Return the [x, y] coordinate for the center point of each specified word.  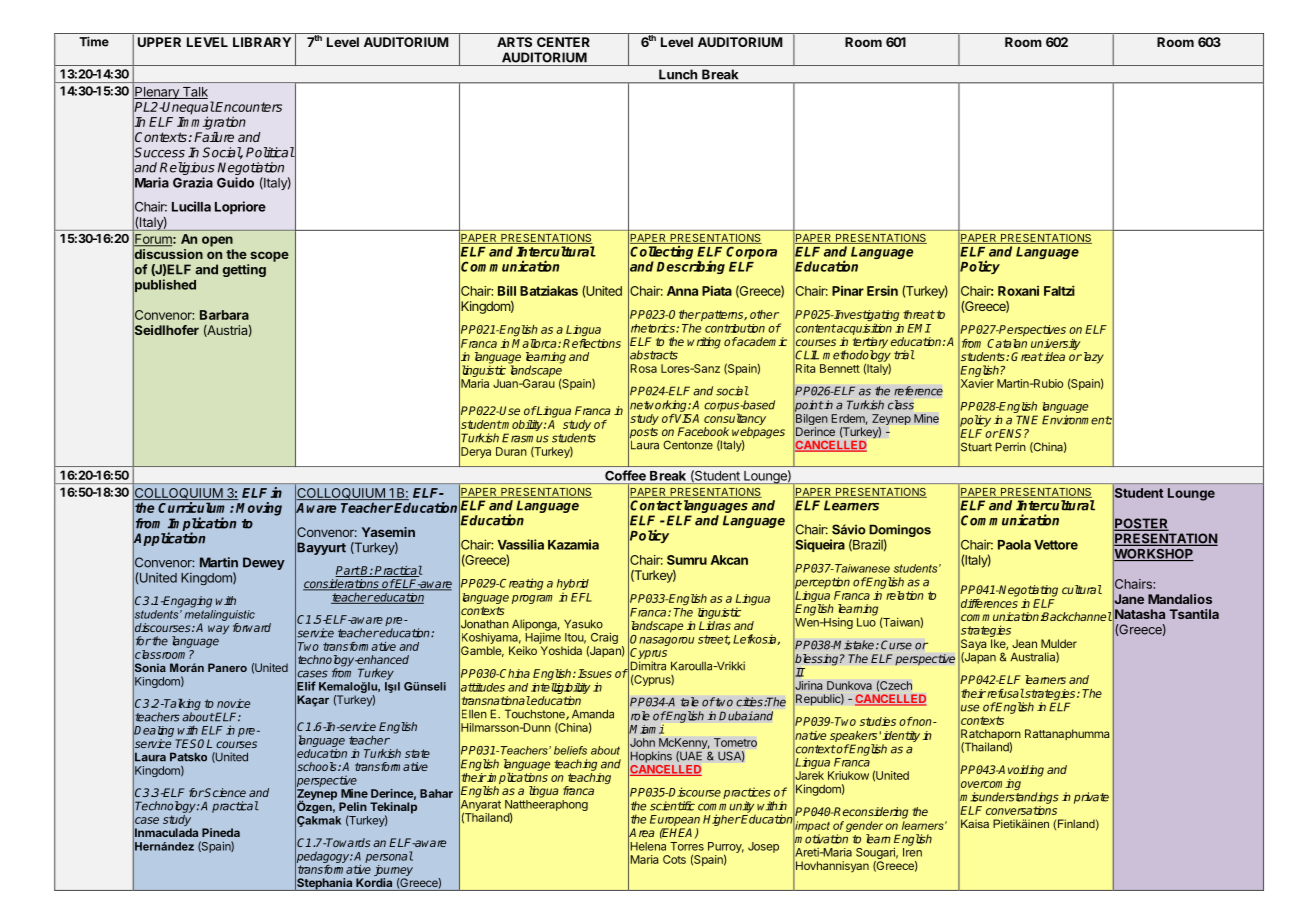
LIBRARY [262, 42]
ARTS [514, 42]
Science [224, 792]
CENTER [563, 42]
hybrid [573, 586]
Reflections [592, 343]
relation [905, 595]
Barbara [224, 315]
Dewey [264, 563]
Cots [674, 859]
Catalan [1007, 343]
